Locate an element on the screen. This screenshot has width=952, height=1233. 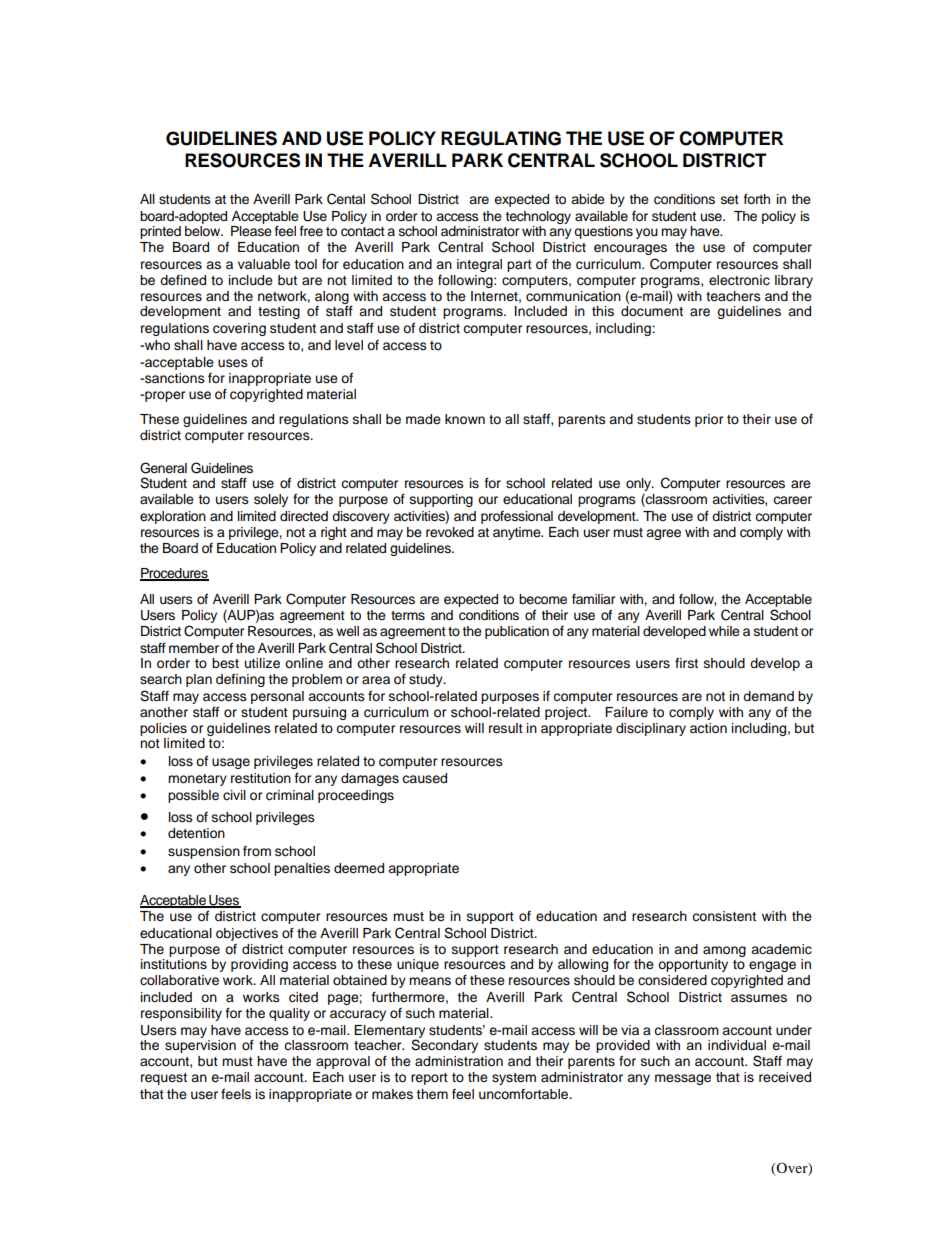
prior is located at coordinates (709, 420).
